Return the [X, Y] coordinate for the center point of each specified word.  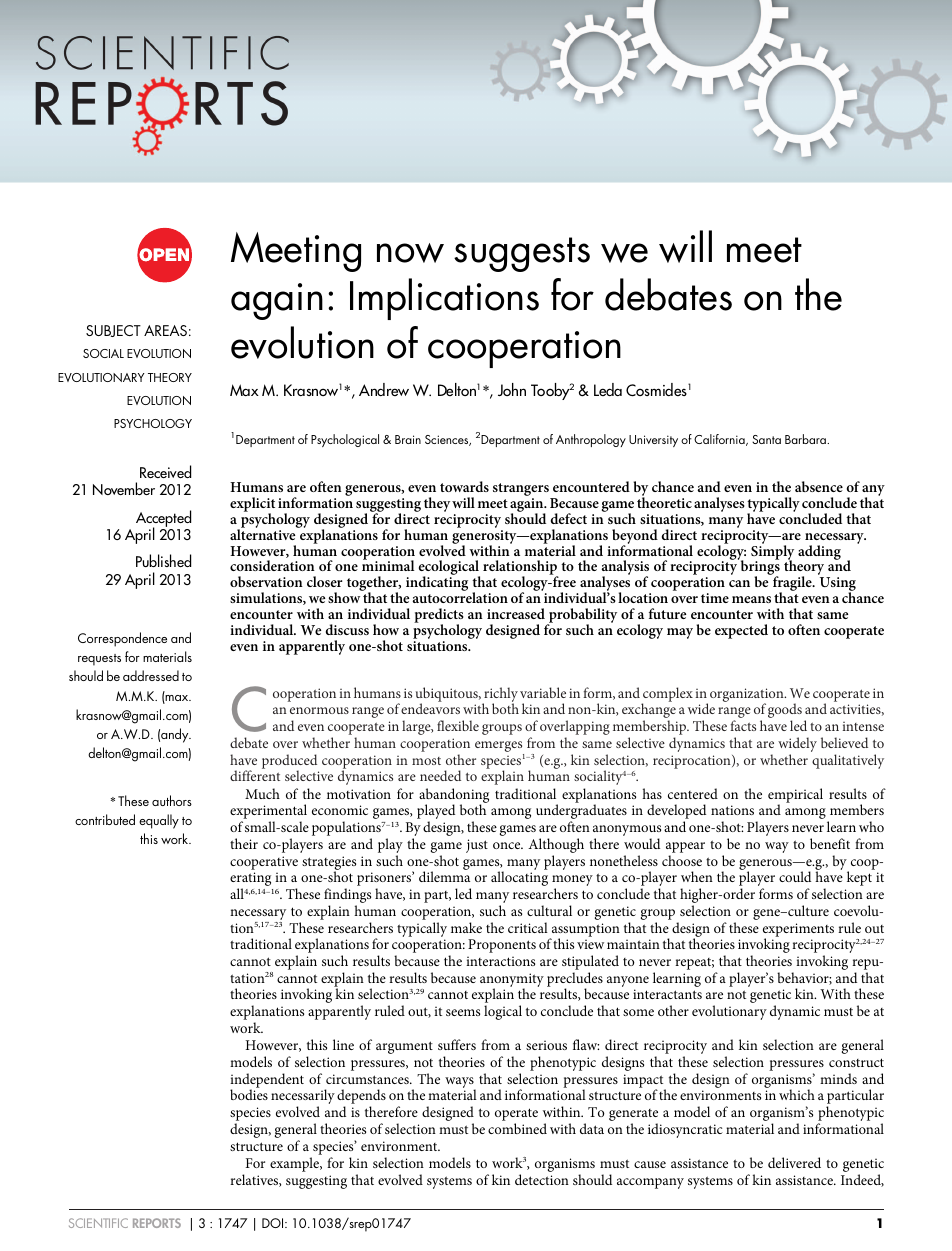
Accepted [163, 519]
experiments [798, 931]
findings [347, 897]
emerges [499, 748]
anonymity [512, 981]
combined [517, 1128]
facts [743, 725]
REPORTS [157, 1223]
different [255, 775]
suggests [522, 254]
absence [819, 486]
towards [464, 486]
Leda [608, 389]
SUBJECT [113, 331]
